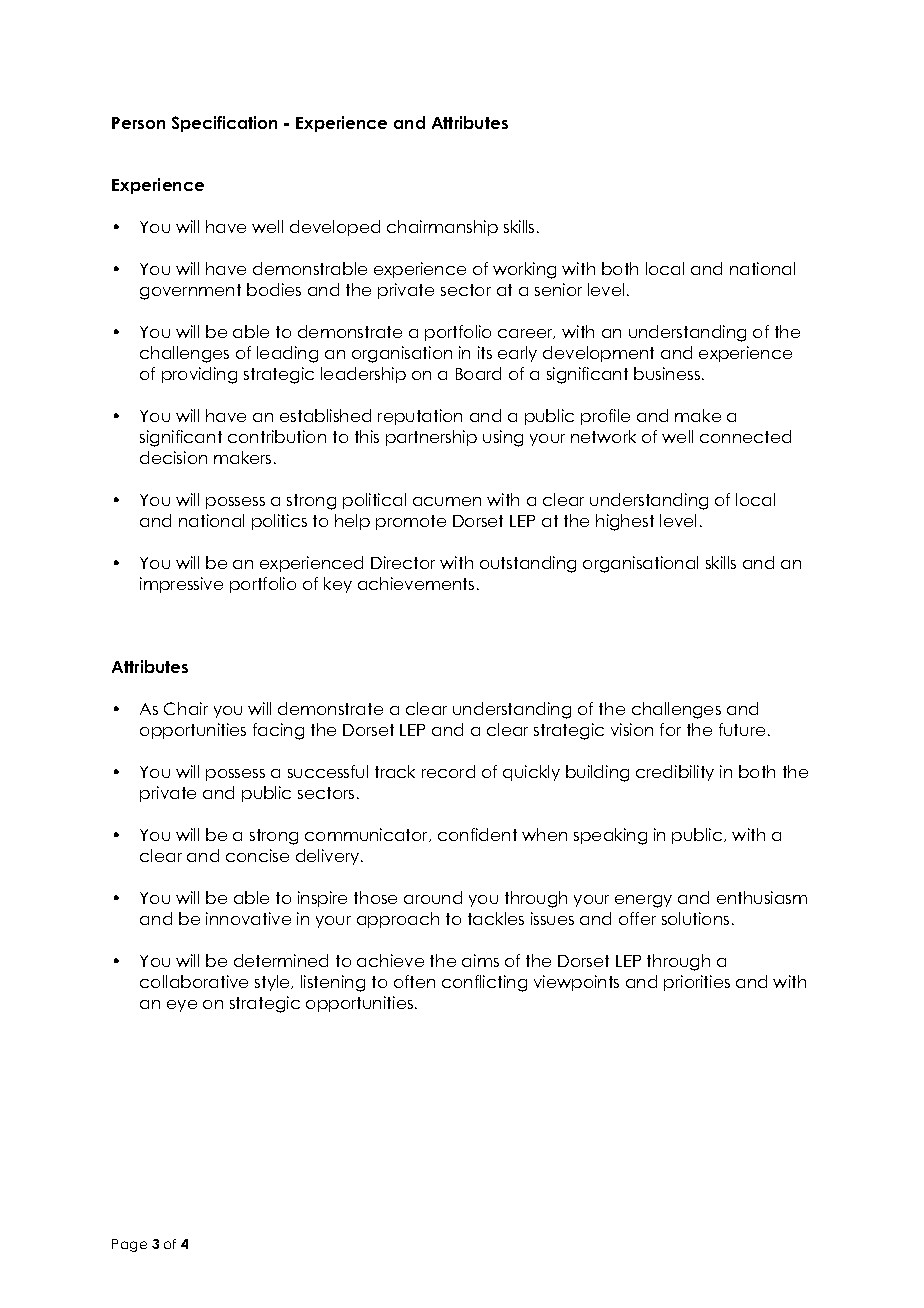 The image size is (924, 1308). I want to click on conflicting, so click(484, 983).
